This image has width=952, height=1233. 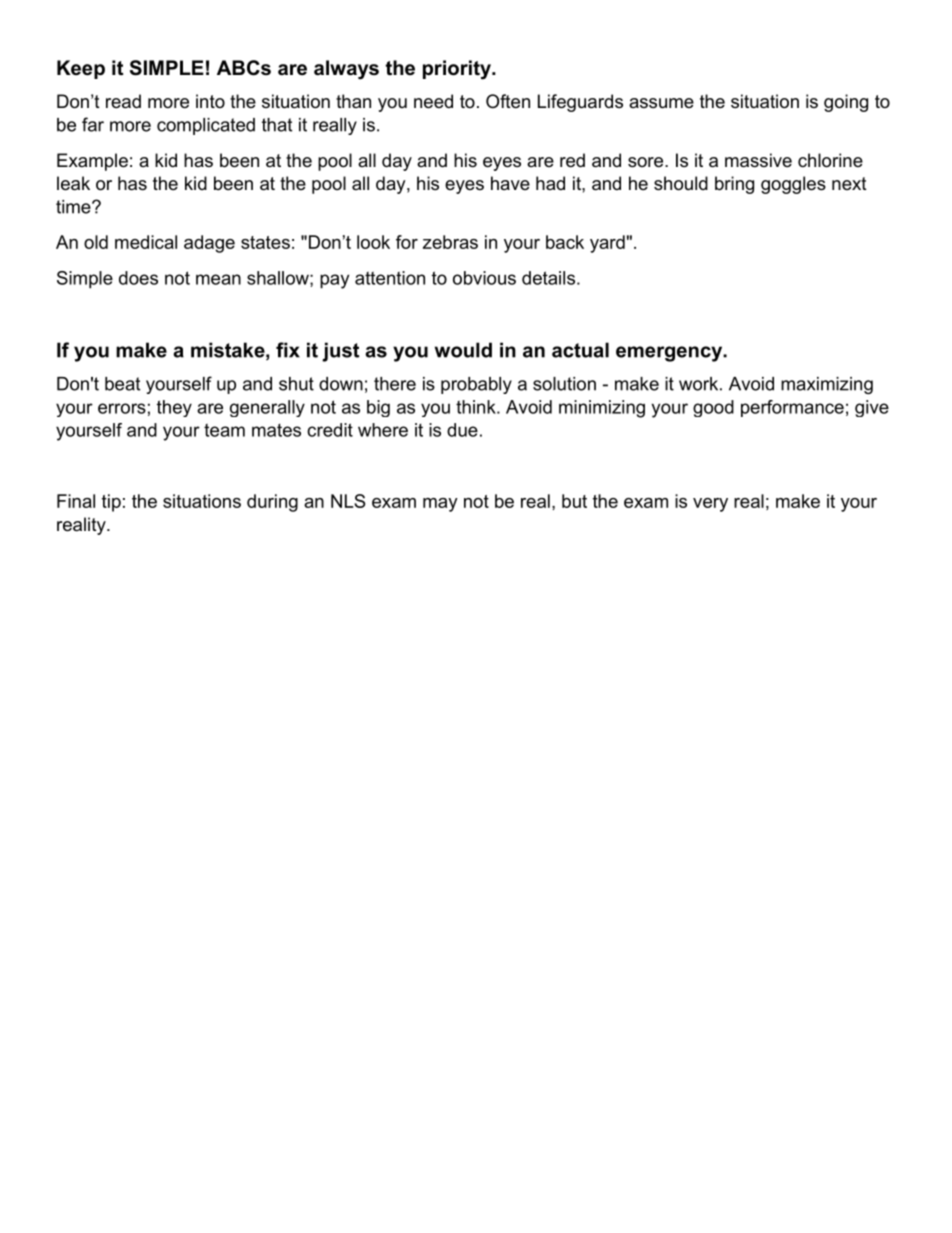 What do you see at coordinates (138, 278) in the image?
I see `does` at bounding box center [138, 278].
